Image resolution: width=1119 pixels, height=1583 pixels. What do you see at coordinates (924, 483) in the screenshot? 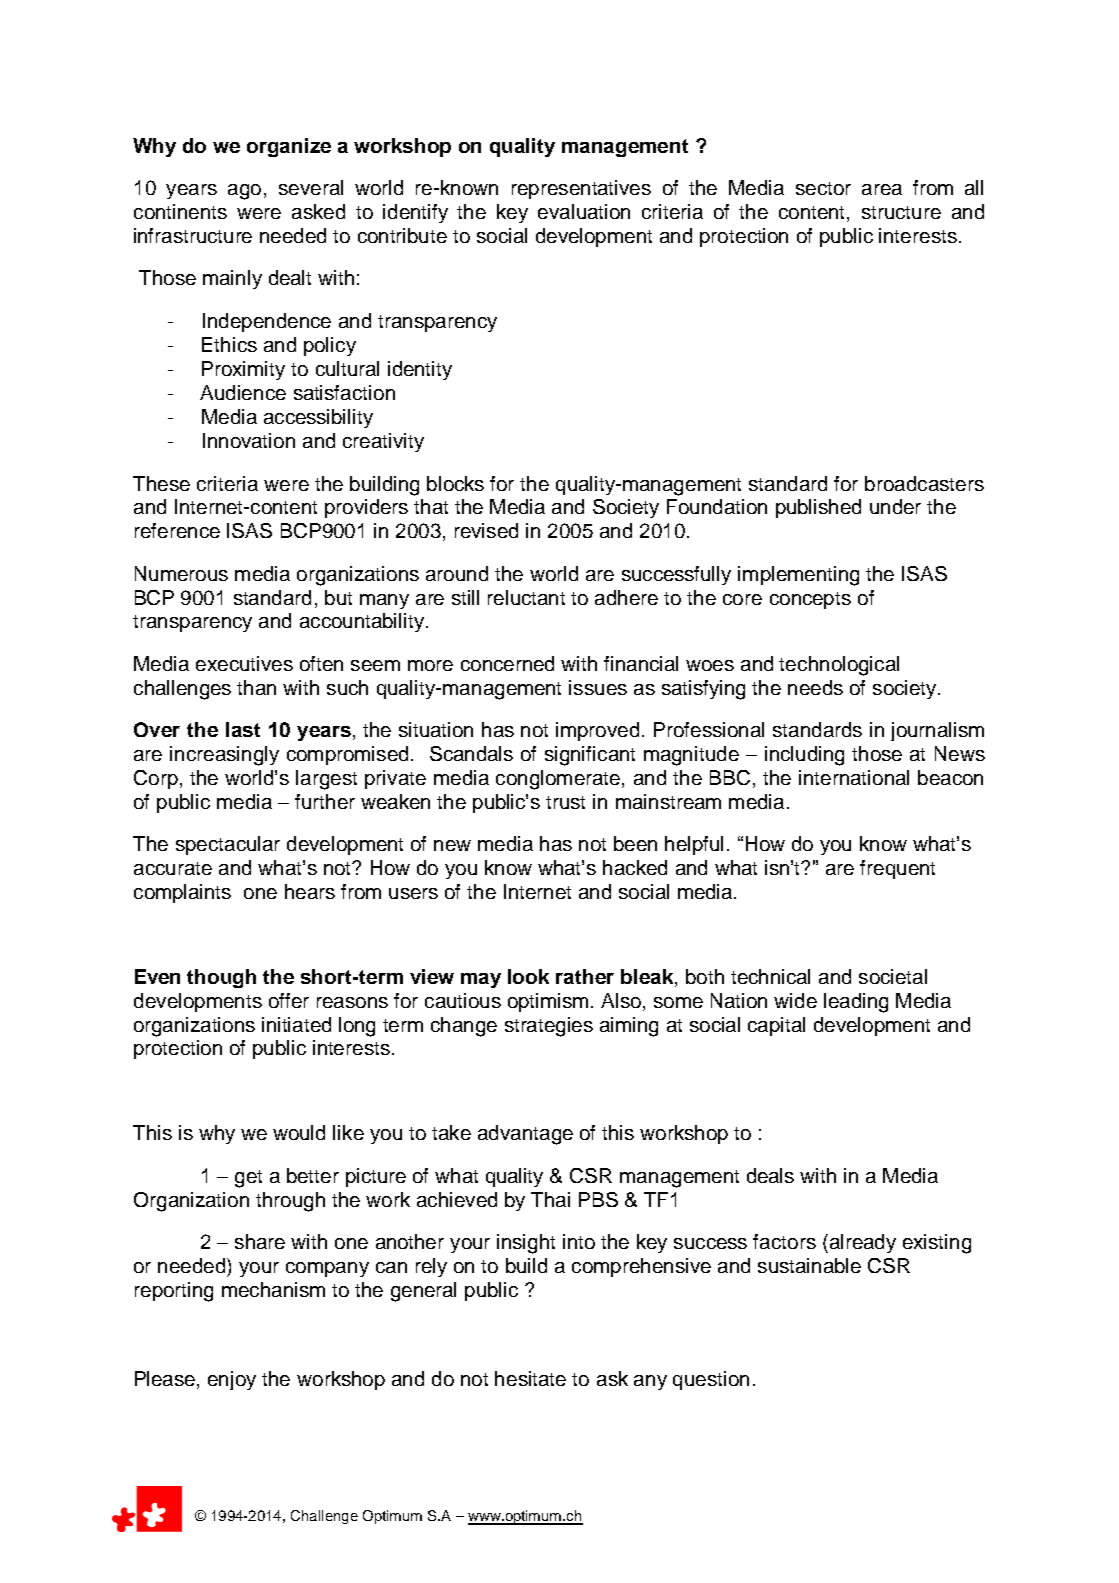
I see `broadcasters` at bounding box center [924, 483].
